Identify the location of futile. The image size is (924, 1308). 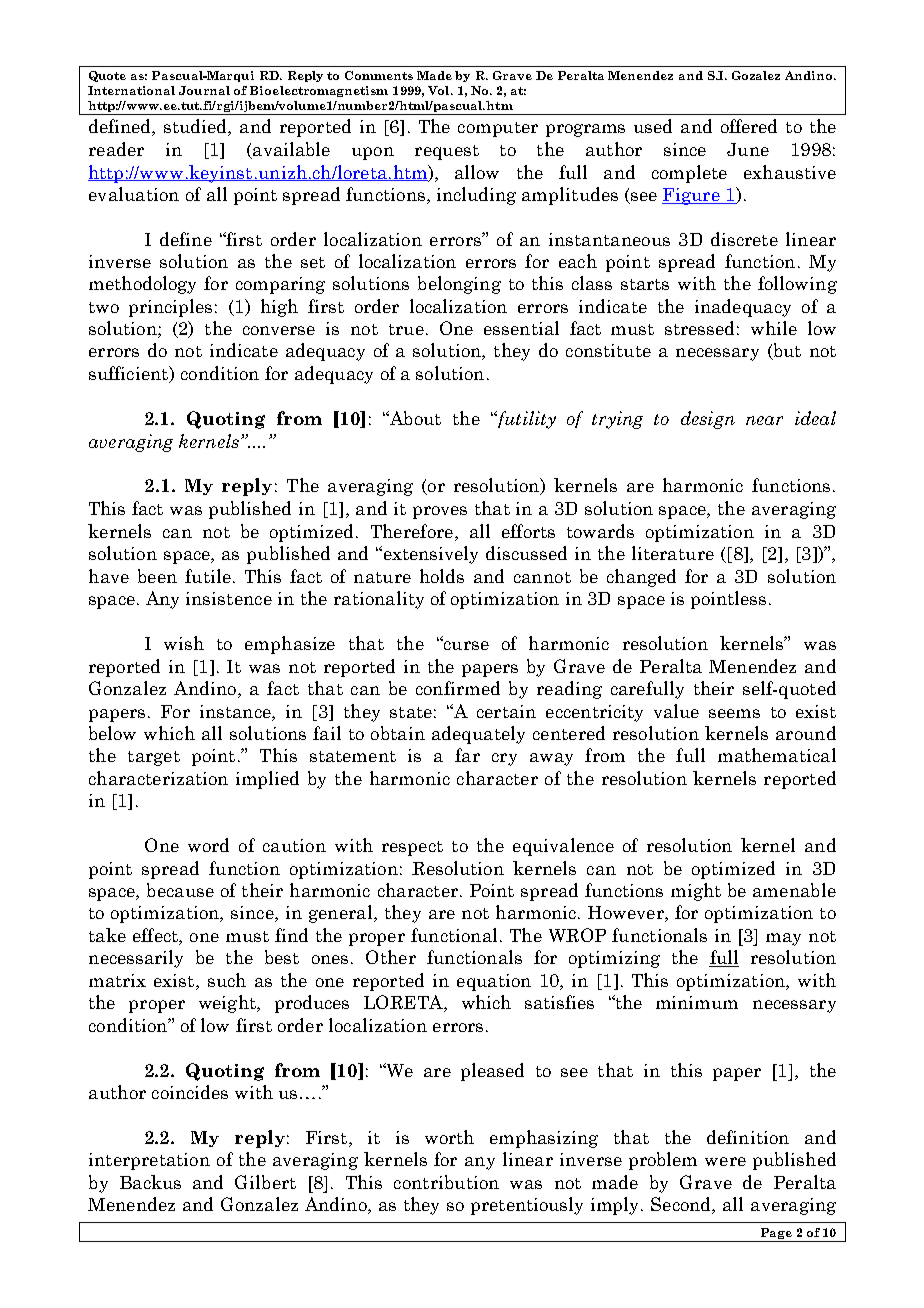
(208, 576).
